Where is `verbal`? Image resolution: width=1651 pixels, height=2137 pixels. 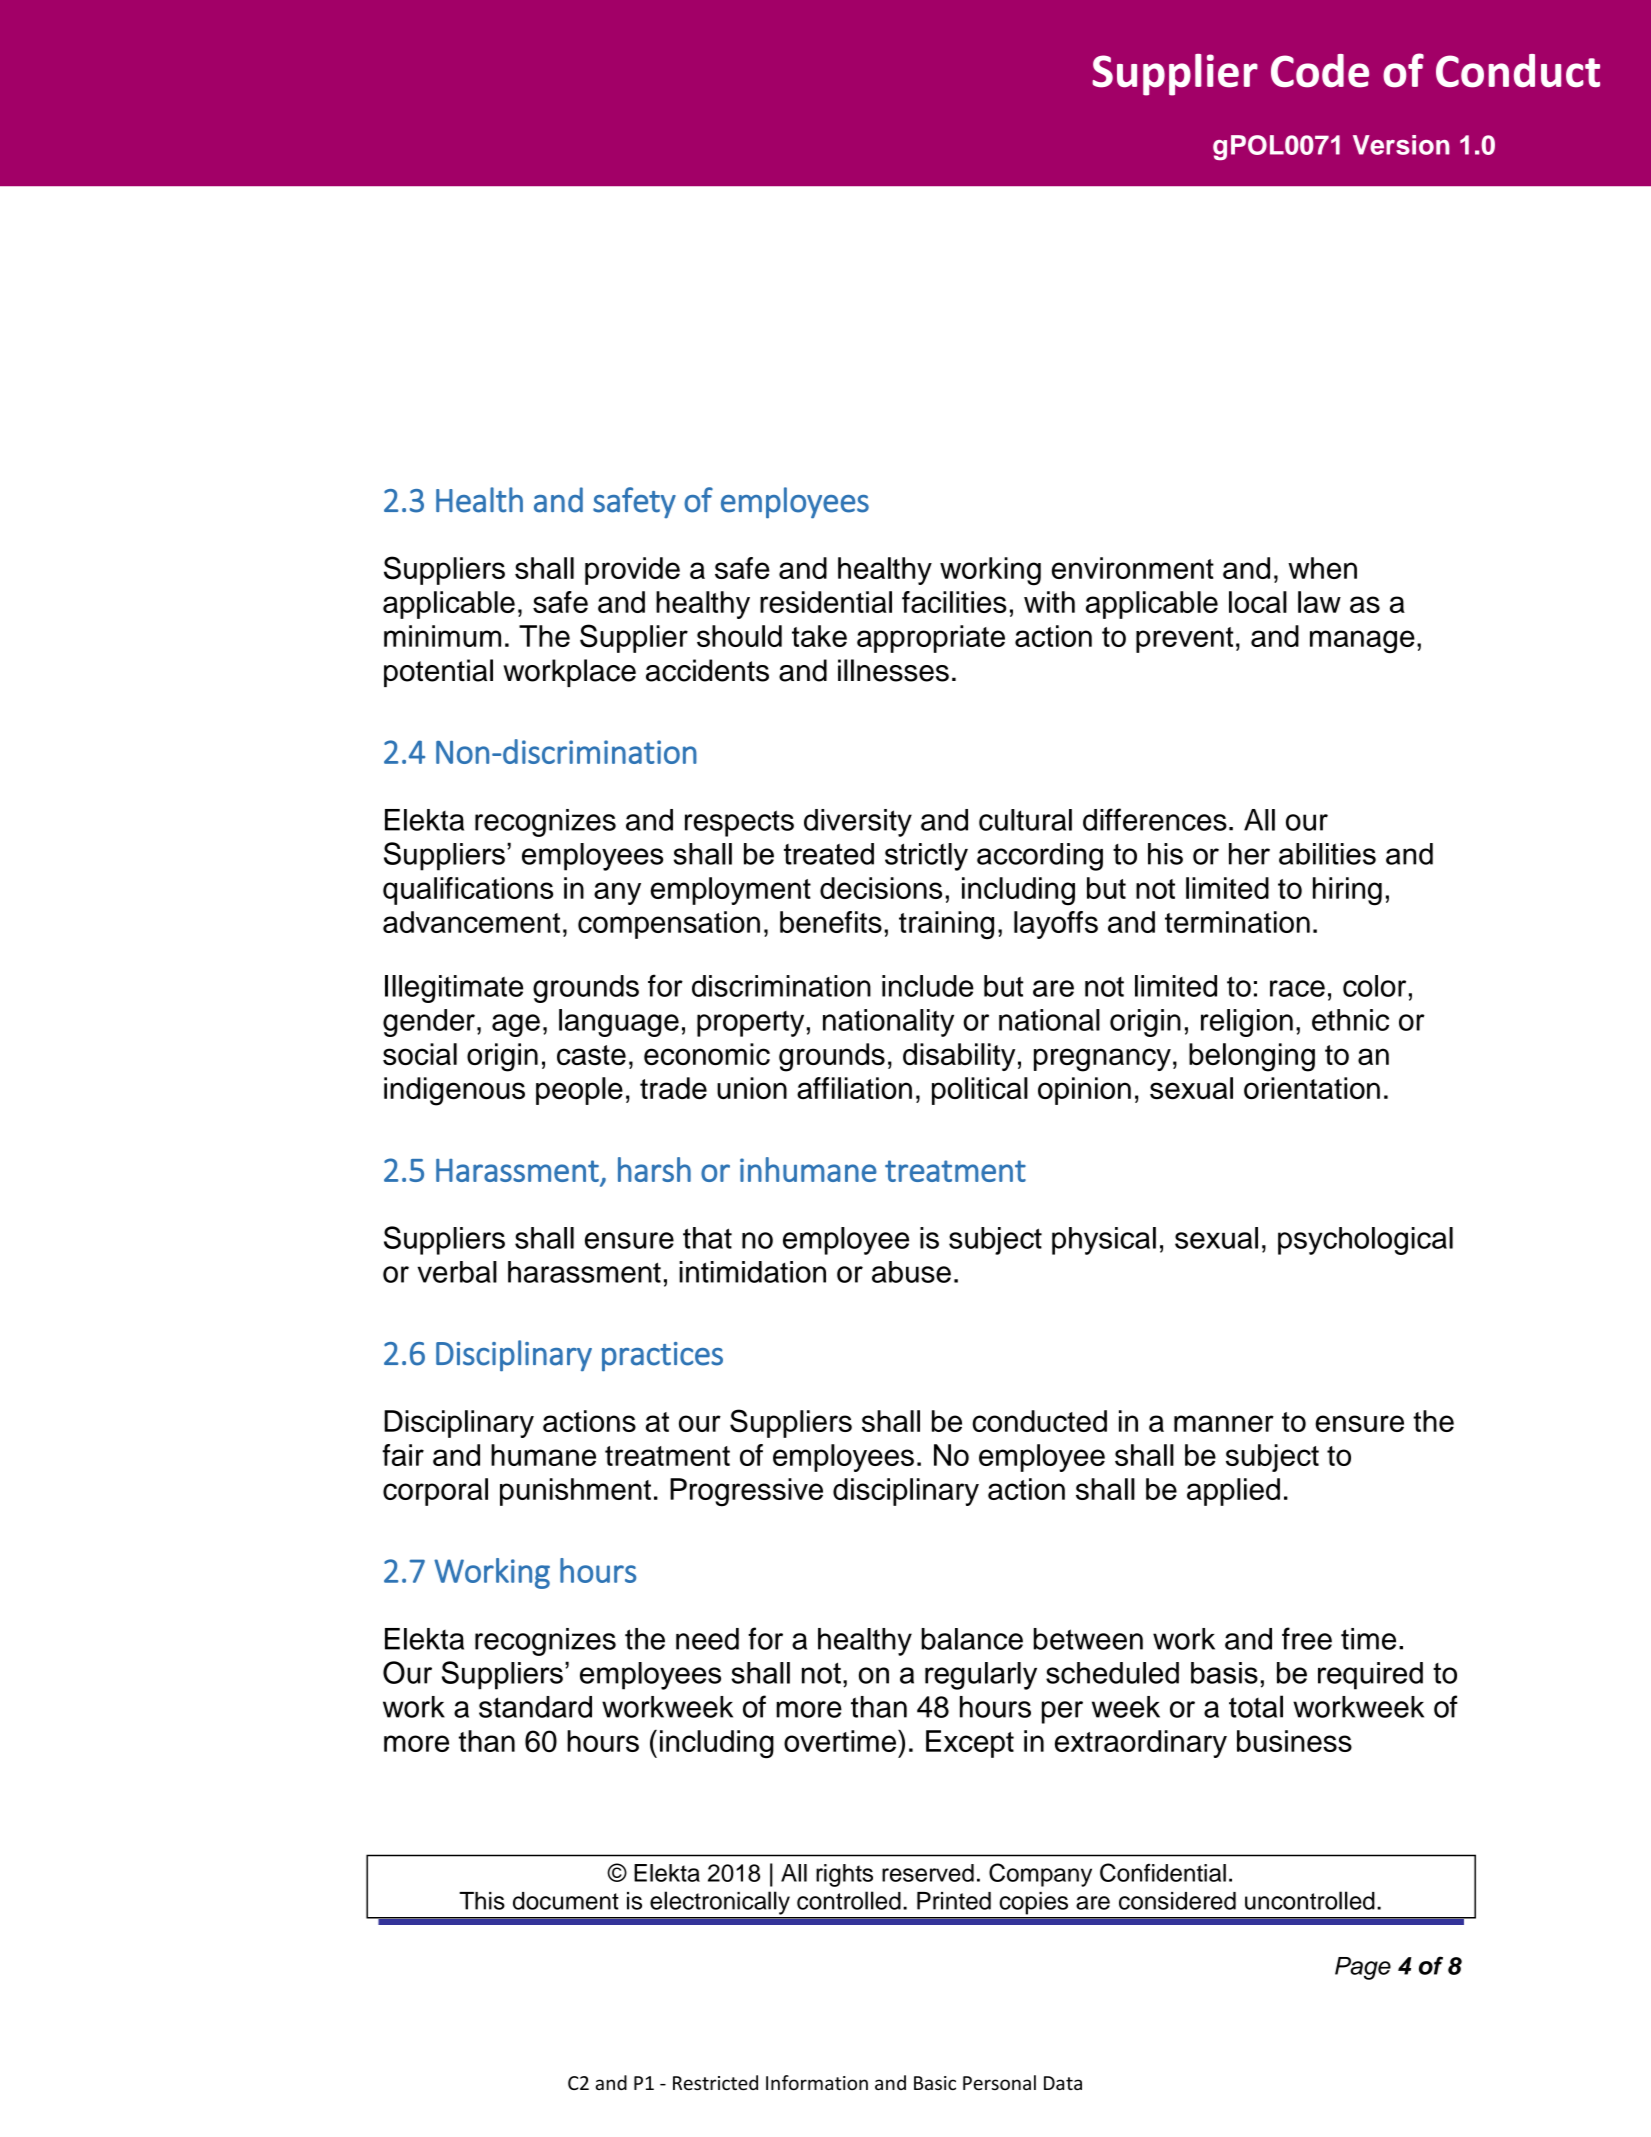
verbal is located at coordinates (457, 1272).
